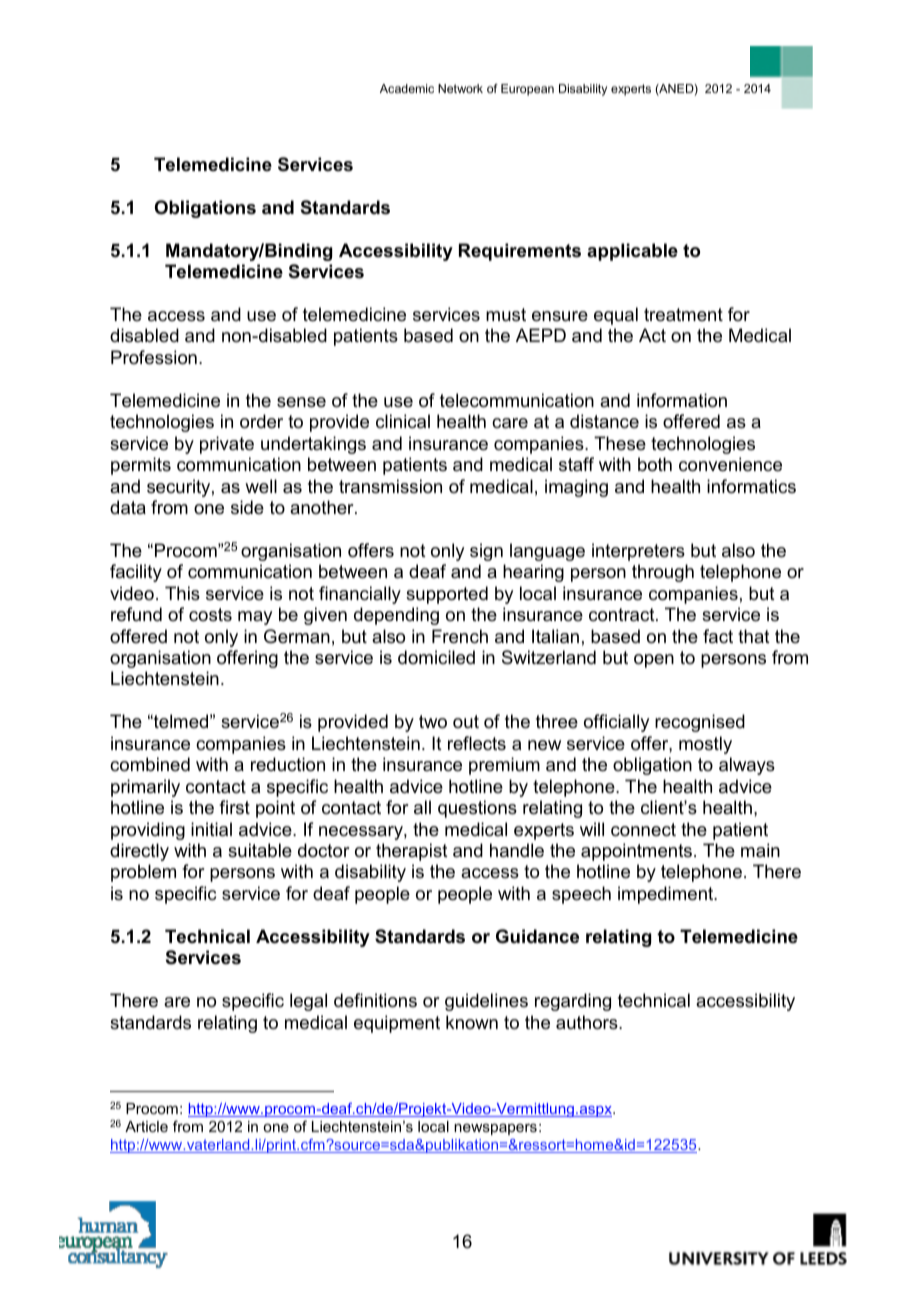 This document has height=1308, width=924. Describe the element at coordinates (495, 1129) in the document. I see `newspapers` at that location.
